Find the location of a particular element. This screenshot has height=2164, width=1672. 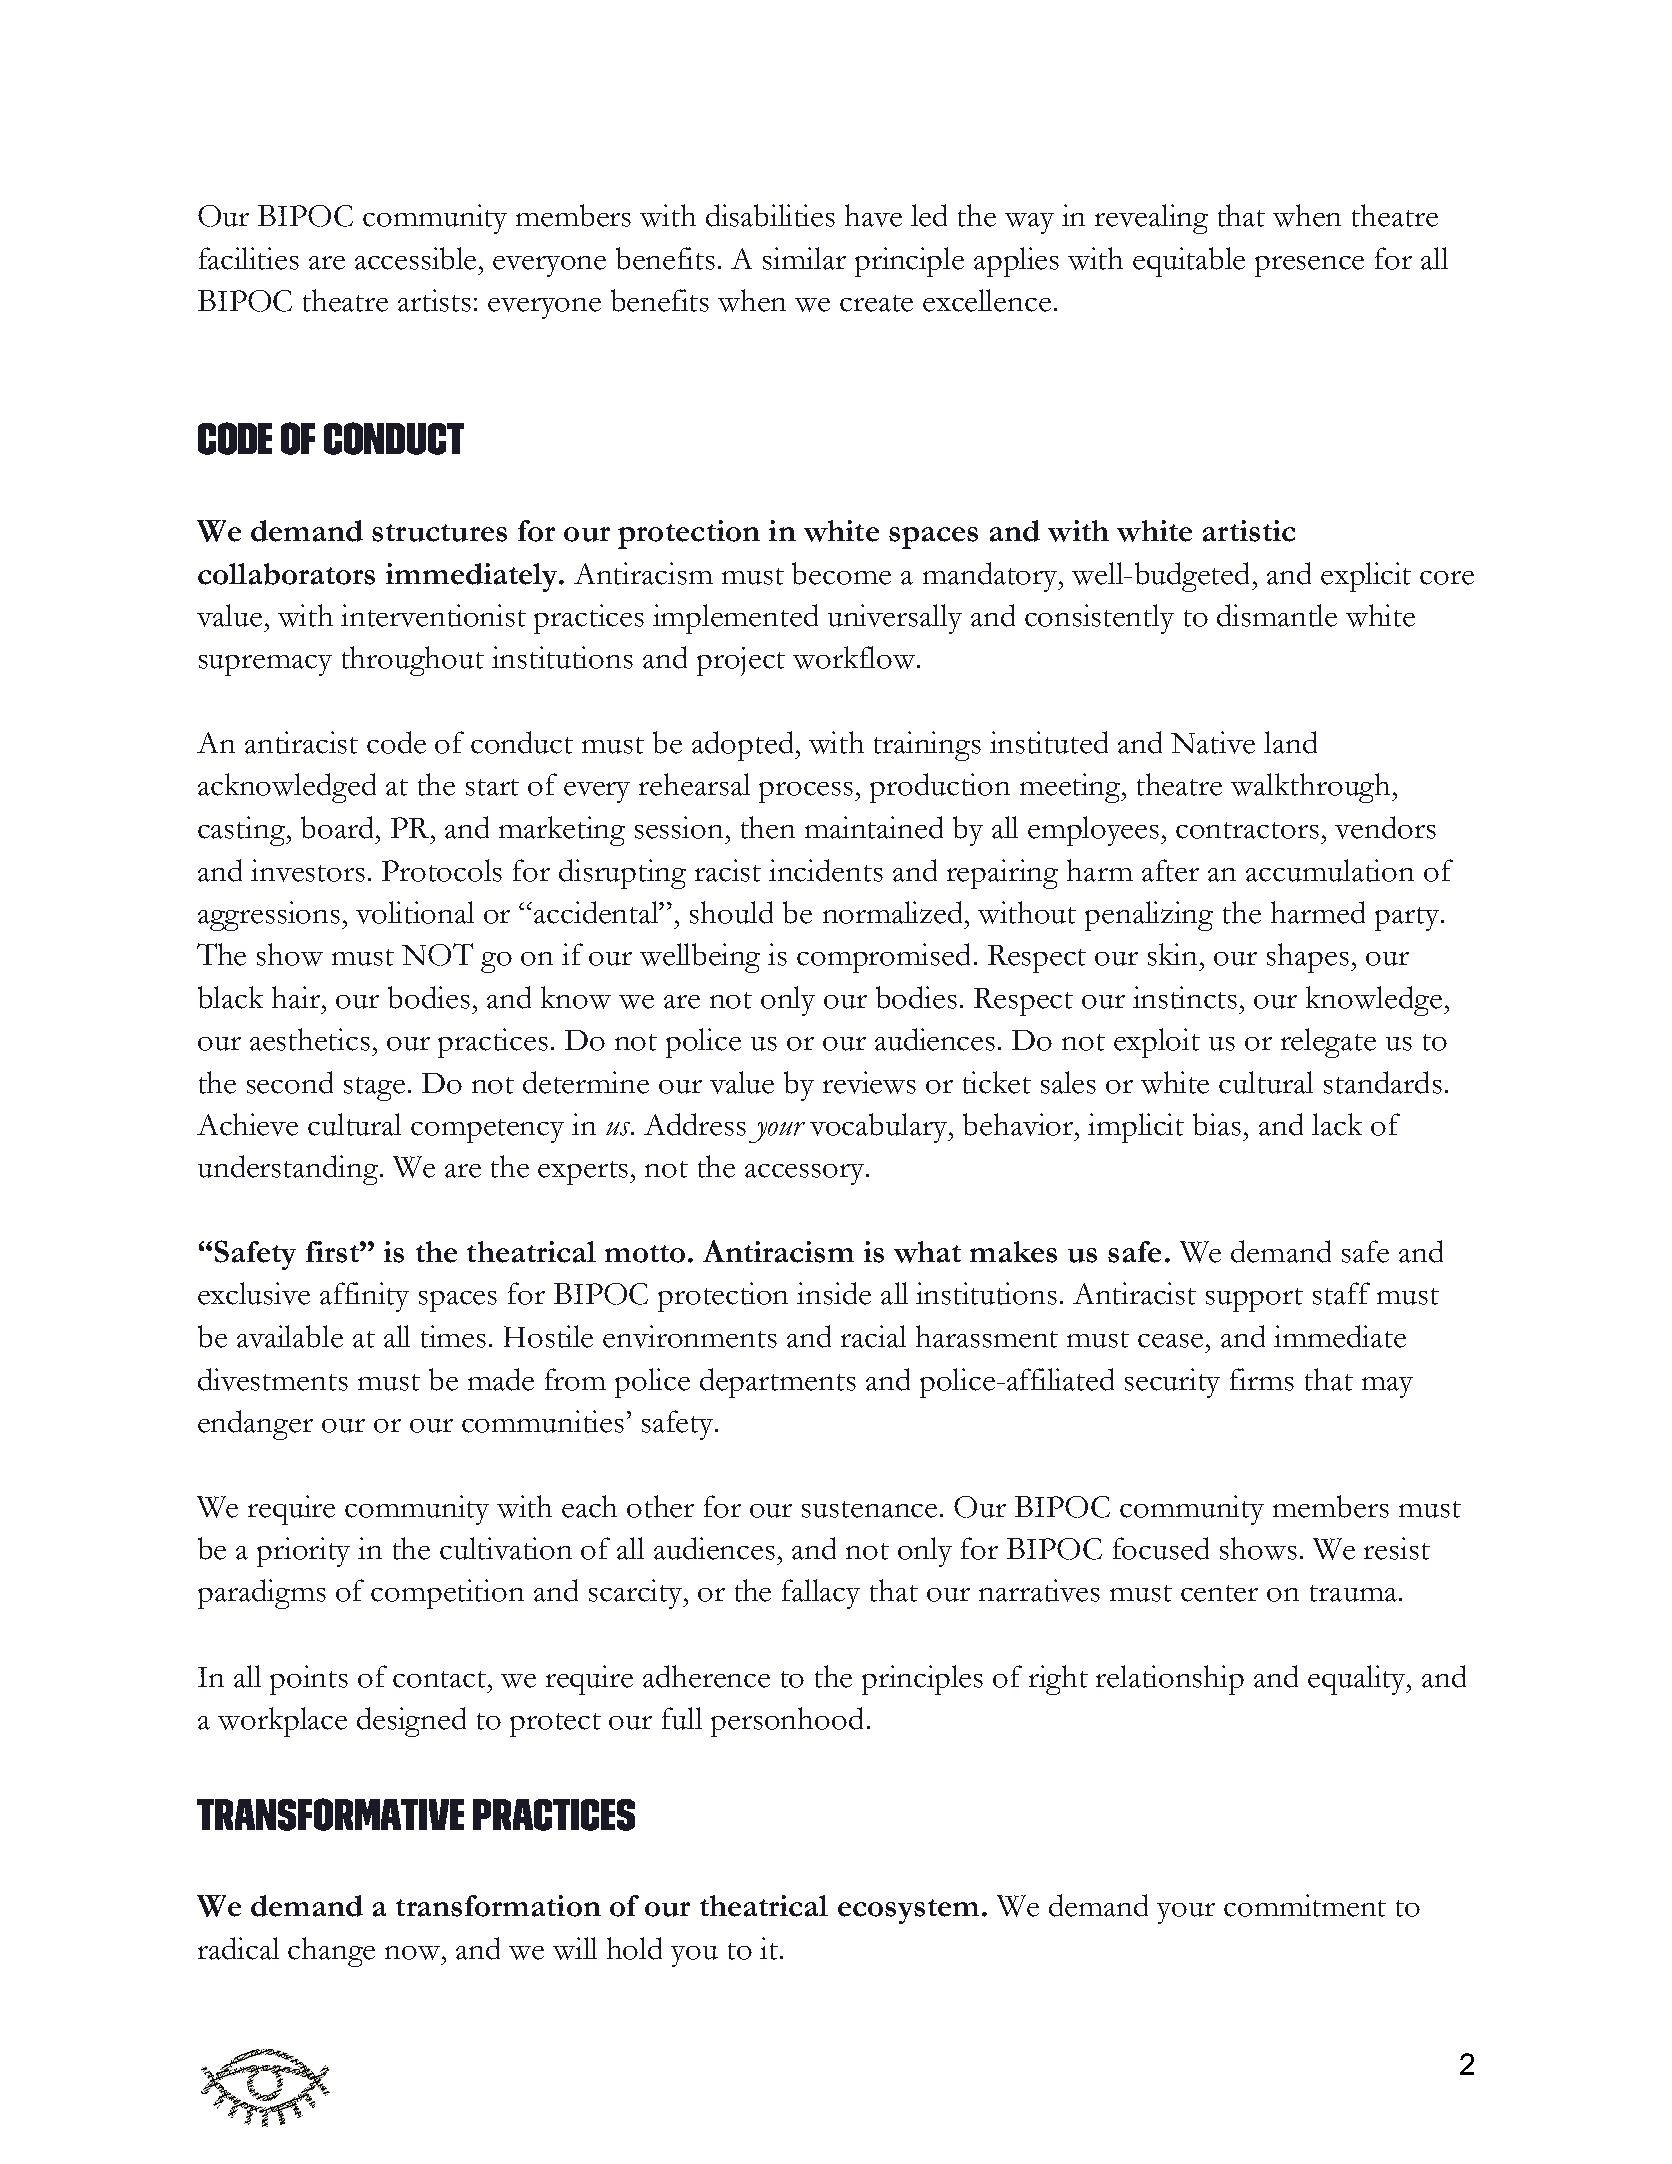

relegate is located at coordinates (1328, 1043).
